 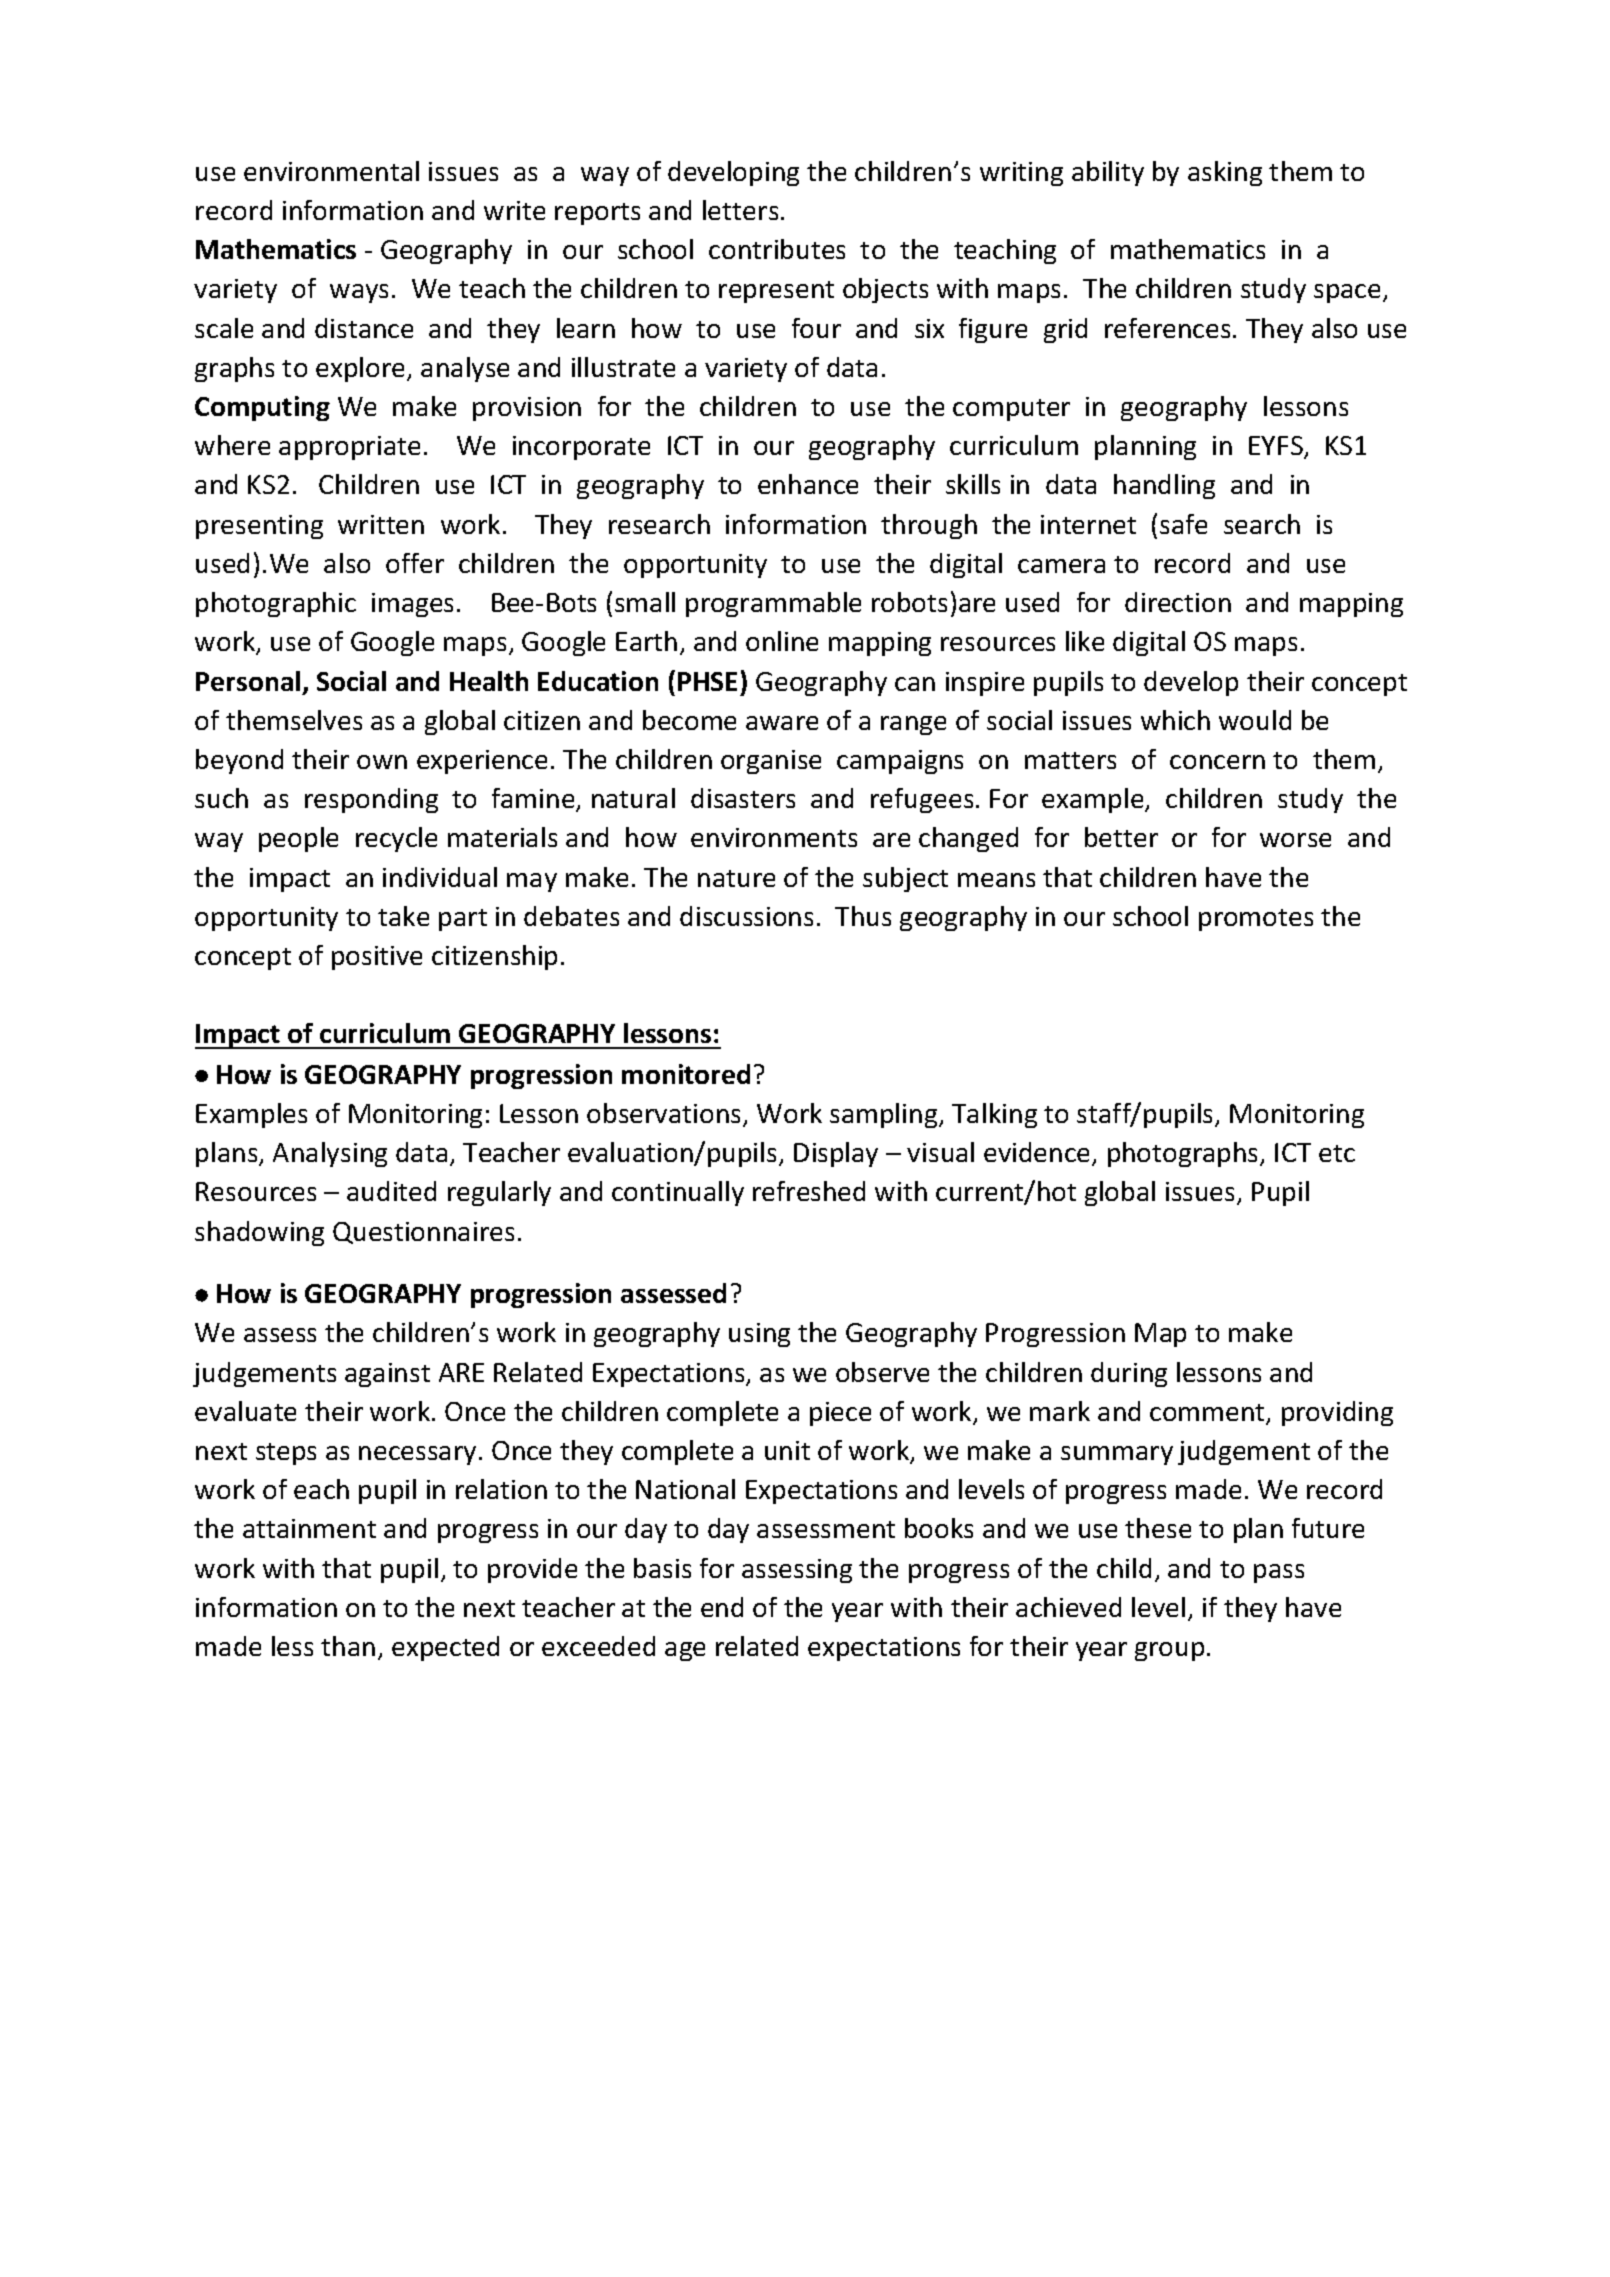 What do you see at coordinates (809, 1191) in the screenshot?
I see `refreshed` at bounding box center [809, 1191].
